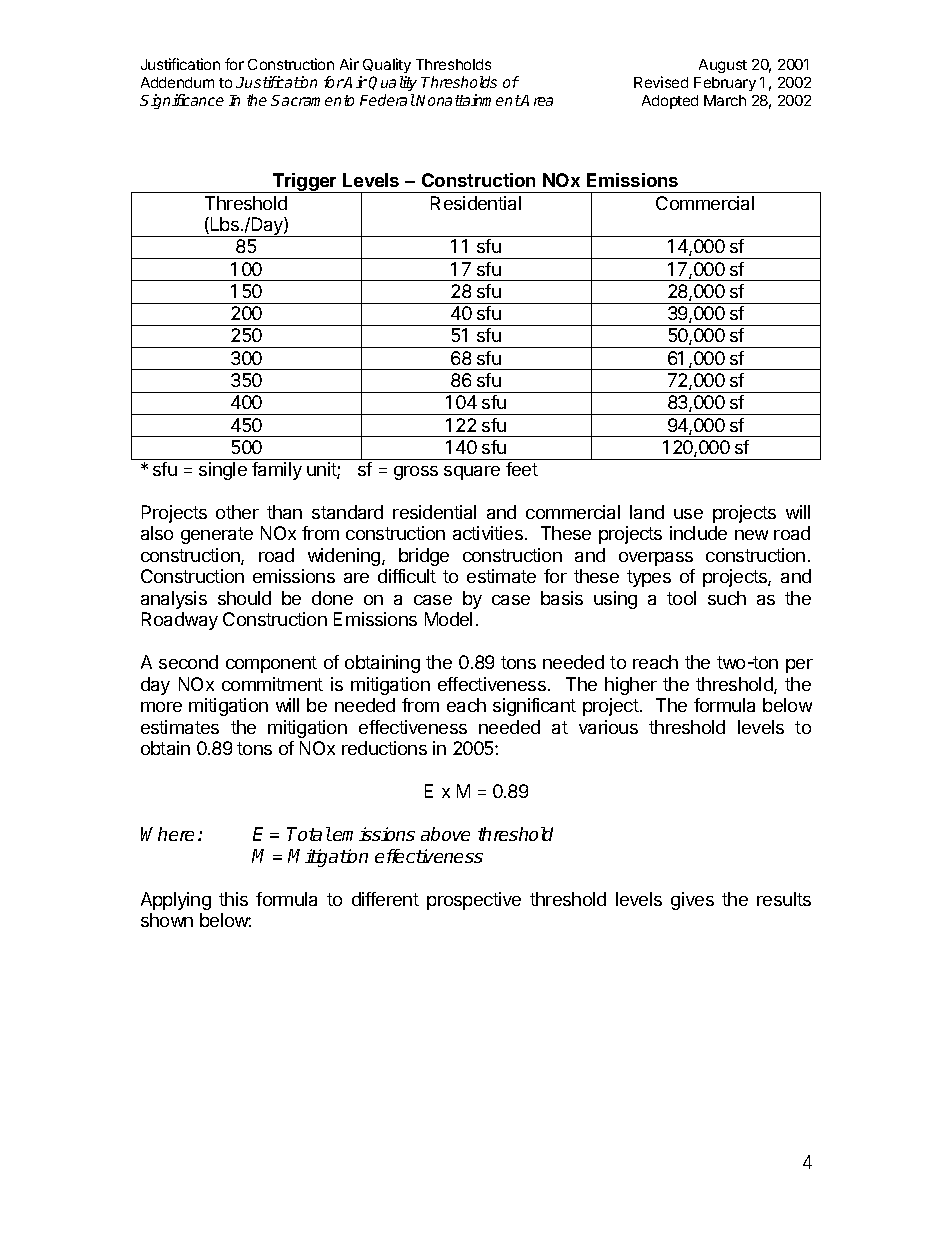 This image has height=1233, width=952. I want to click on use, so click(688, 514).
